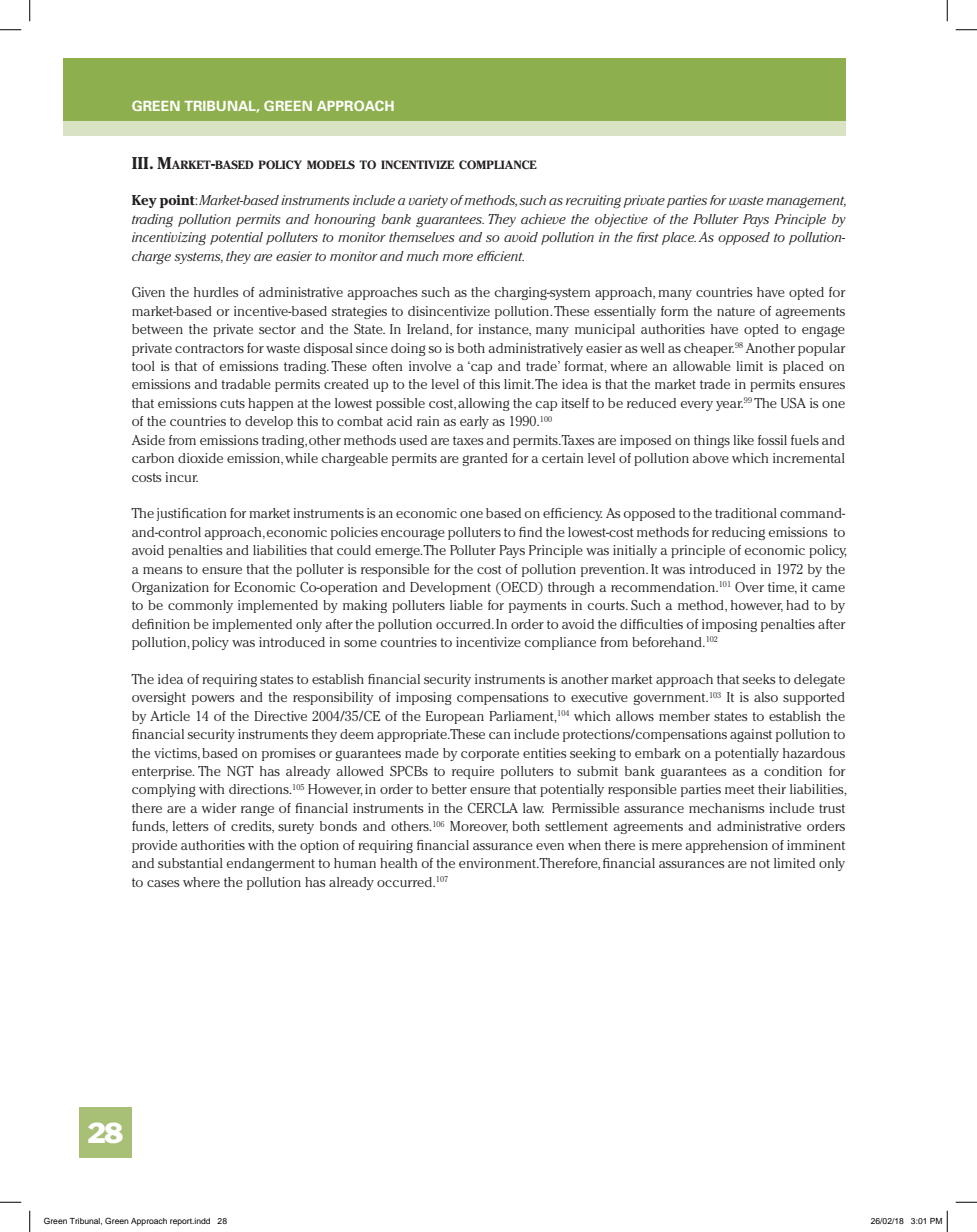 This document has height=1232, width=977. Describe the element at coordinates (428, 201) in the document. I see `variety` at that location.
